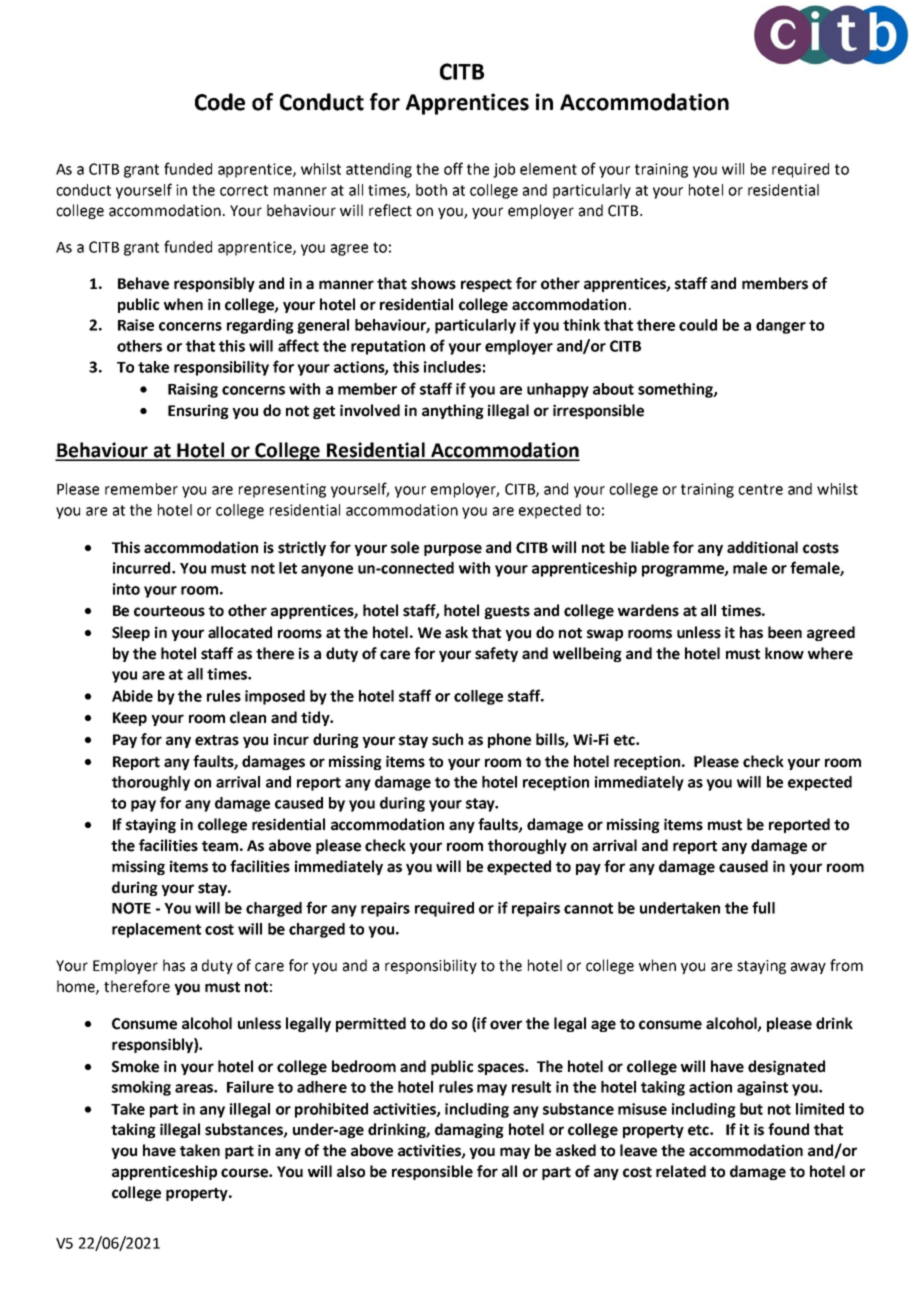 Image resolution: width=924 pixels, height=1308 pixels. Describe the element at coordinates (469, 1130) in the screenshot. I see `damaging` at that location.
